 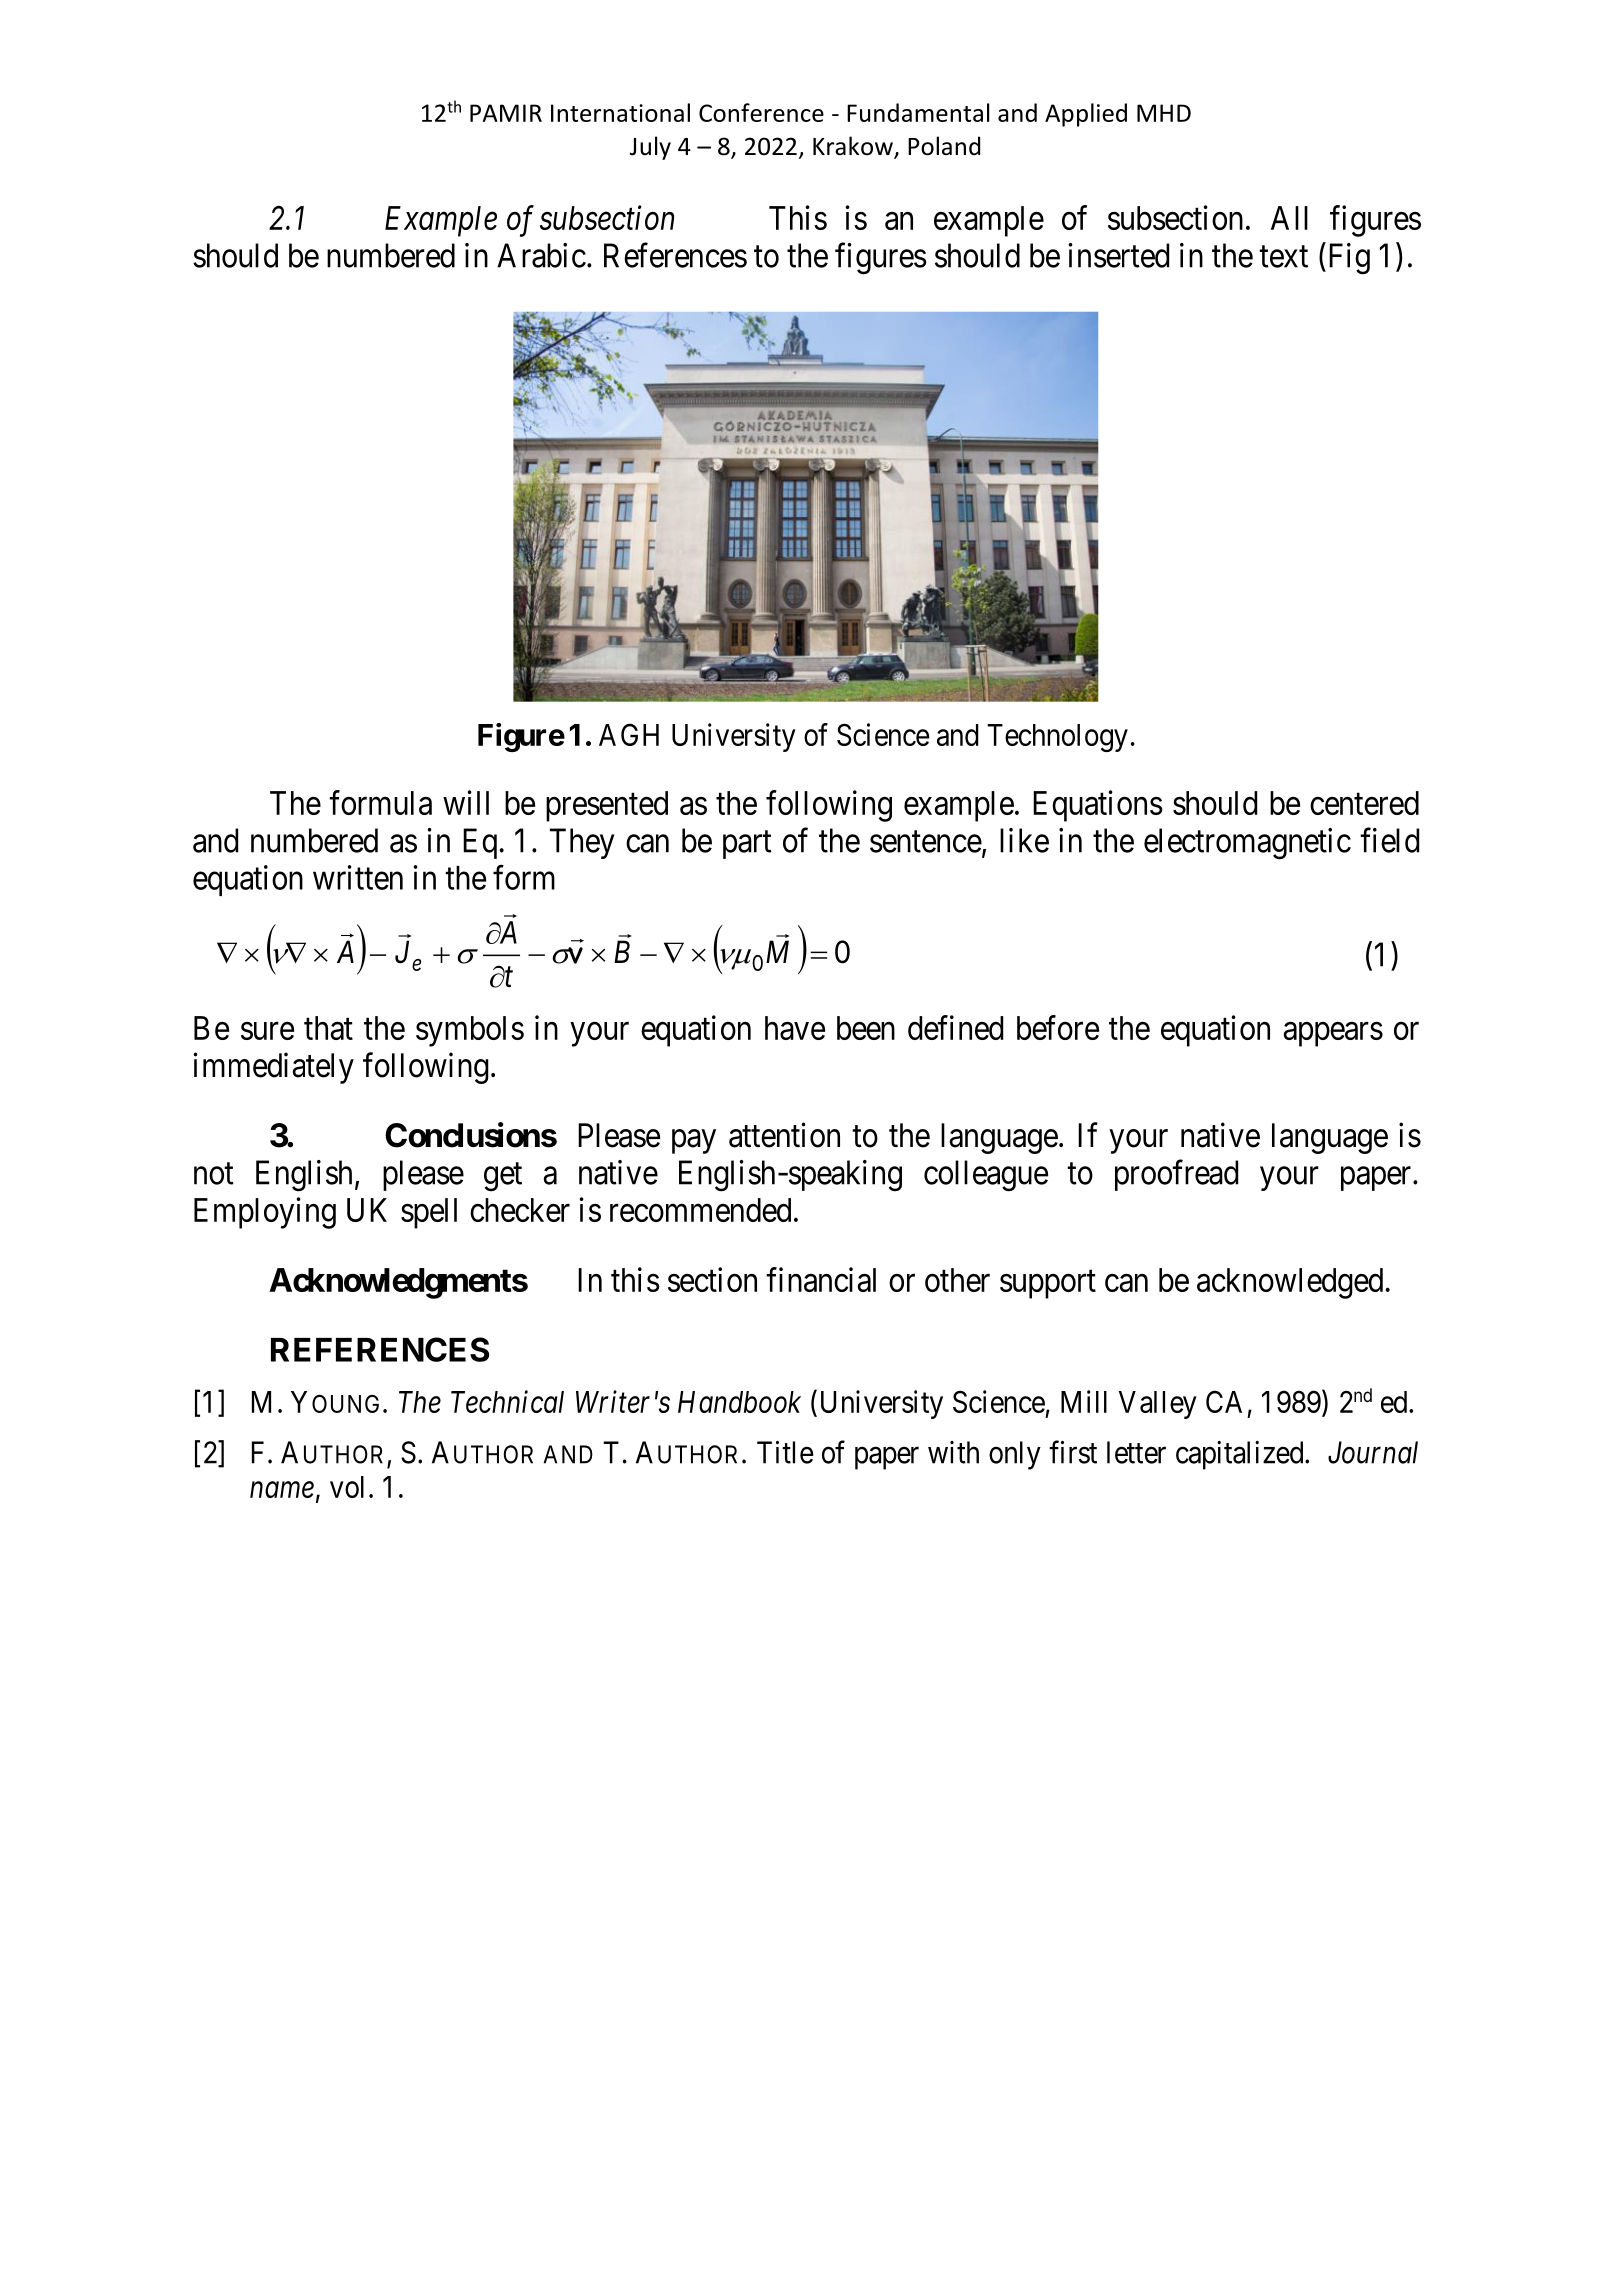 I want to click on Krakow, so click(x=854, y=147).
